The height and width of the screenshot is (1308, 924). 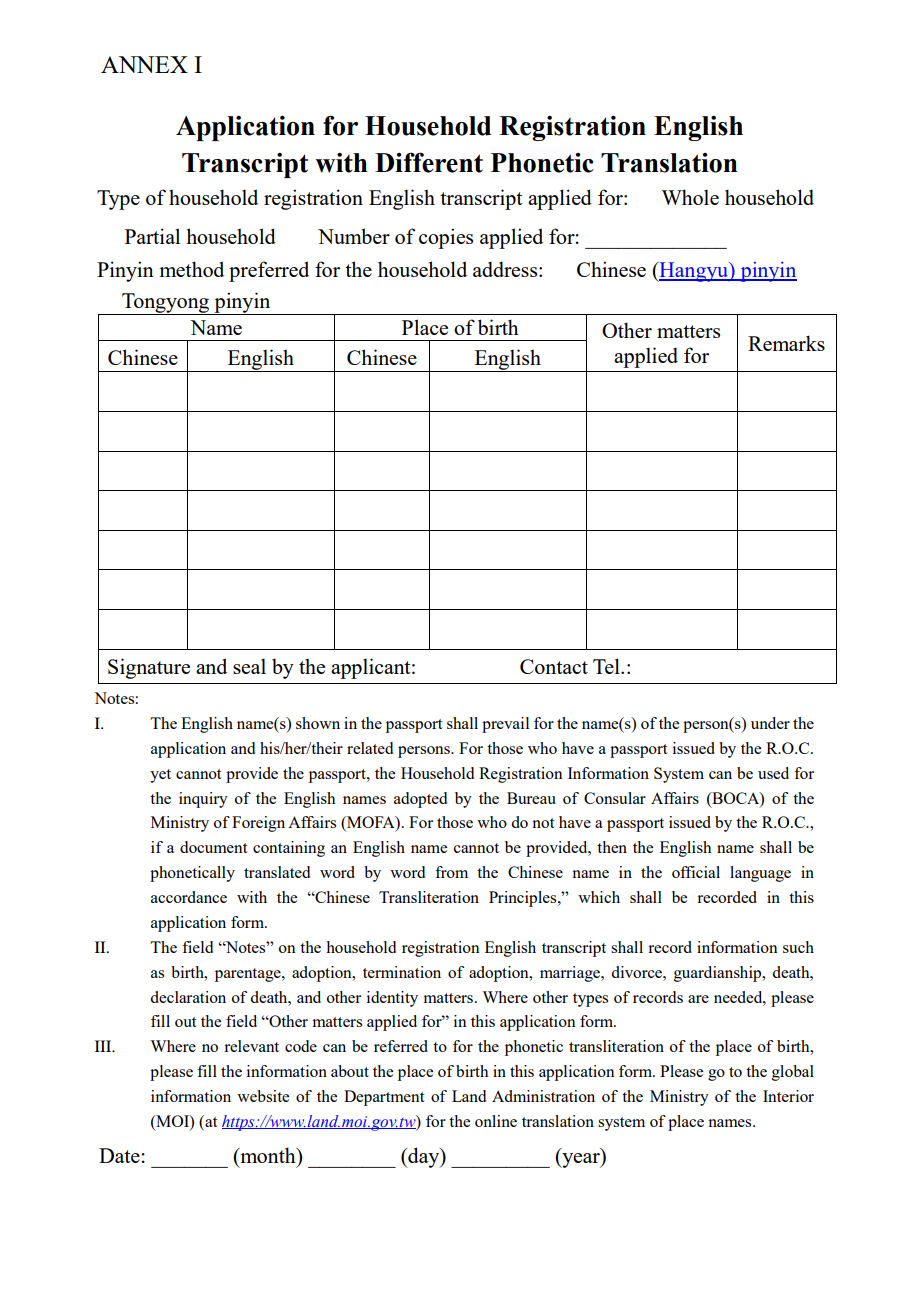 I want to click on ANNEX, so click(x=144, y=64).
